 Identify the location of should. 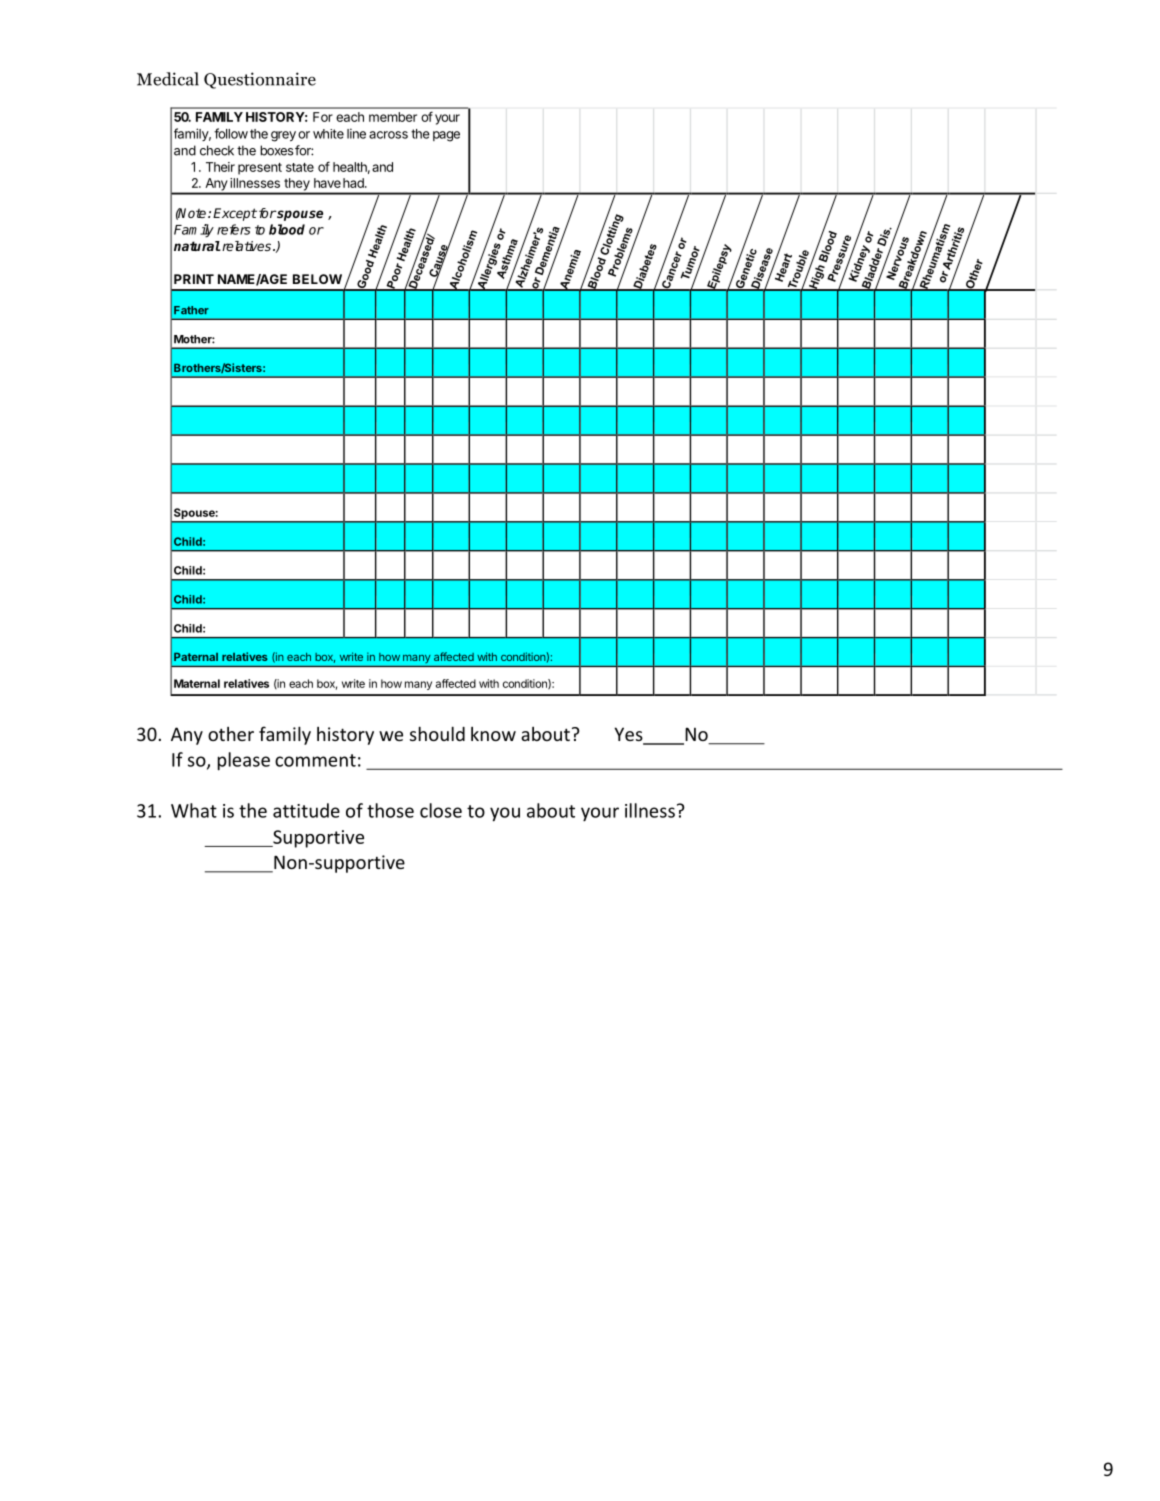
(437, 733).
